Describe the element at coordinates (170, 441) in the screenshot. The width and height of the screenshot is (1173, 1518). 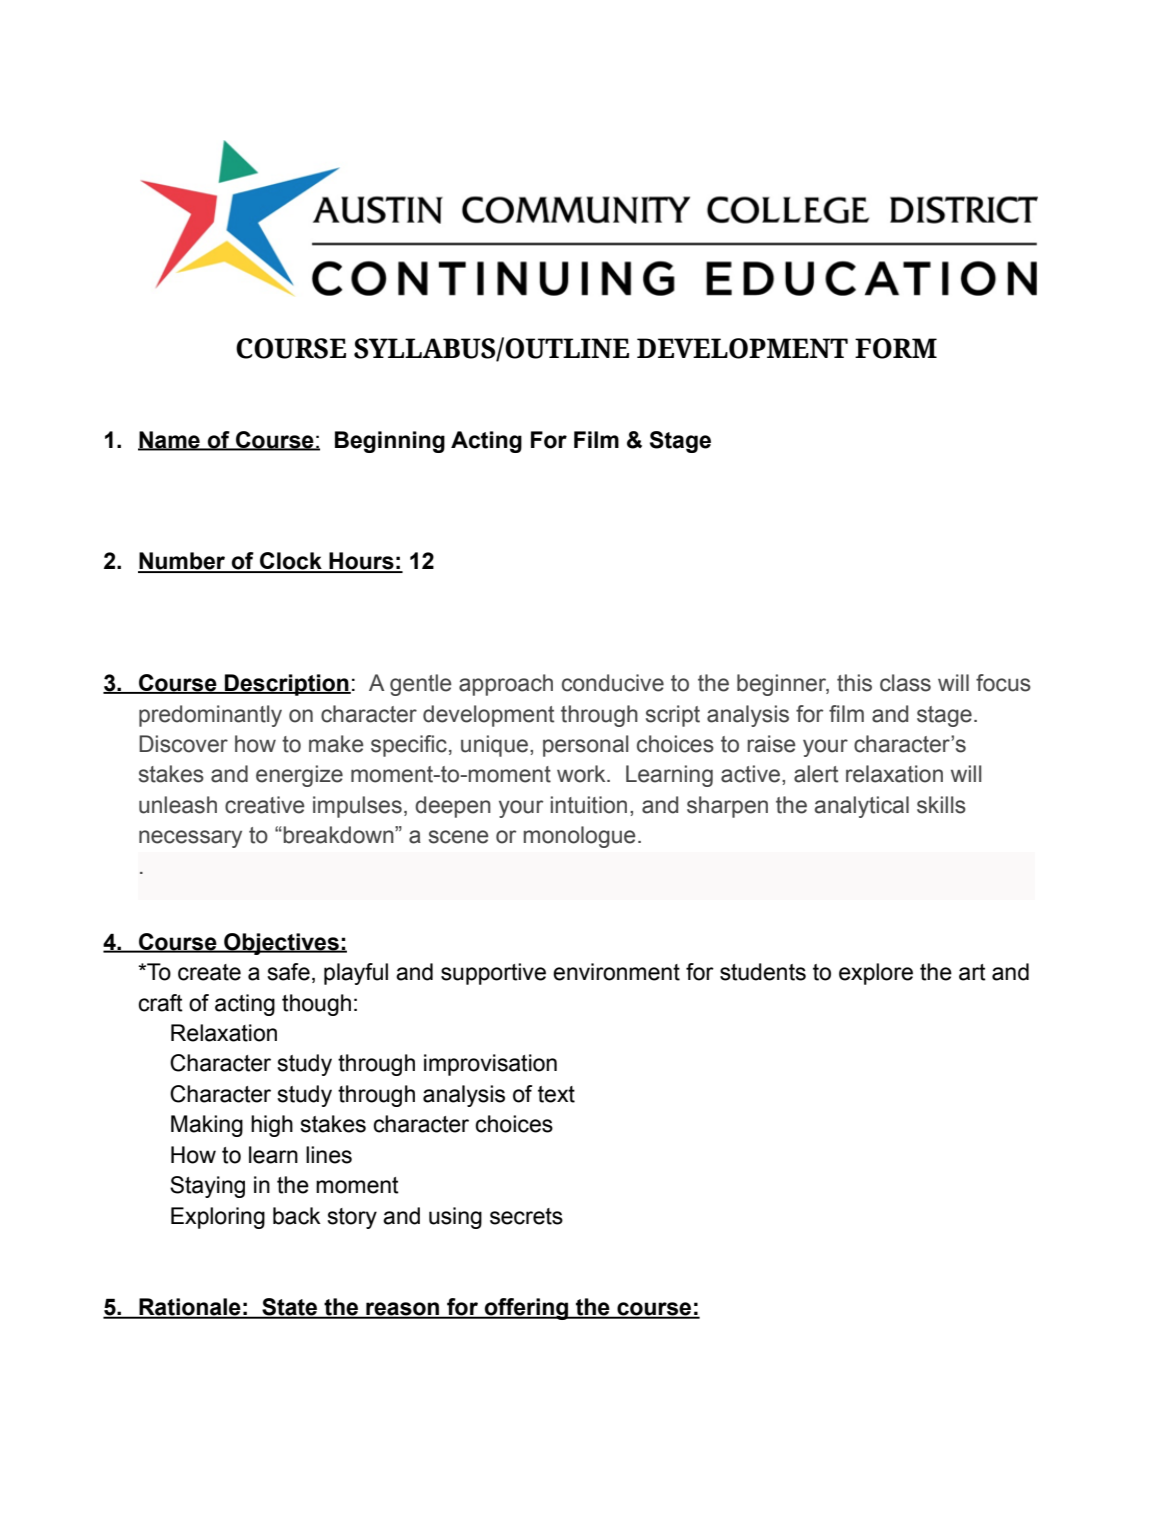
I see `Name` at that location.
